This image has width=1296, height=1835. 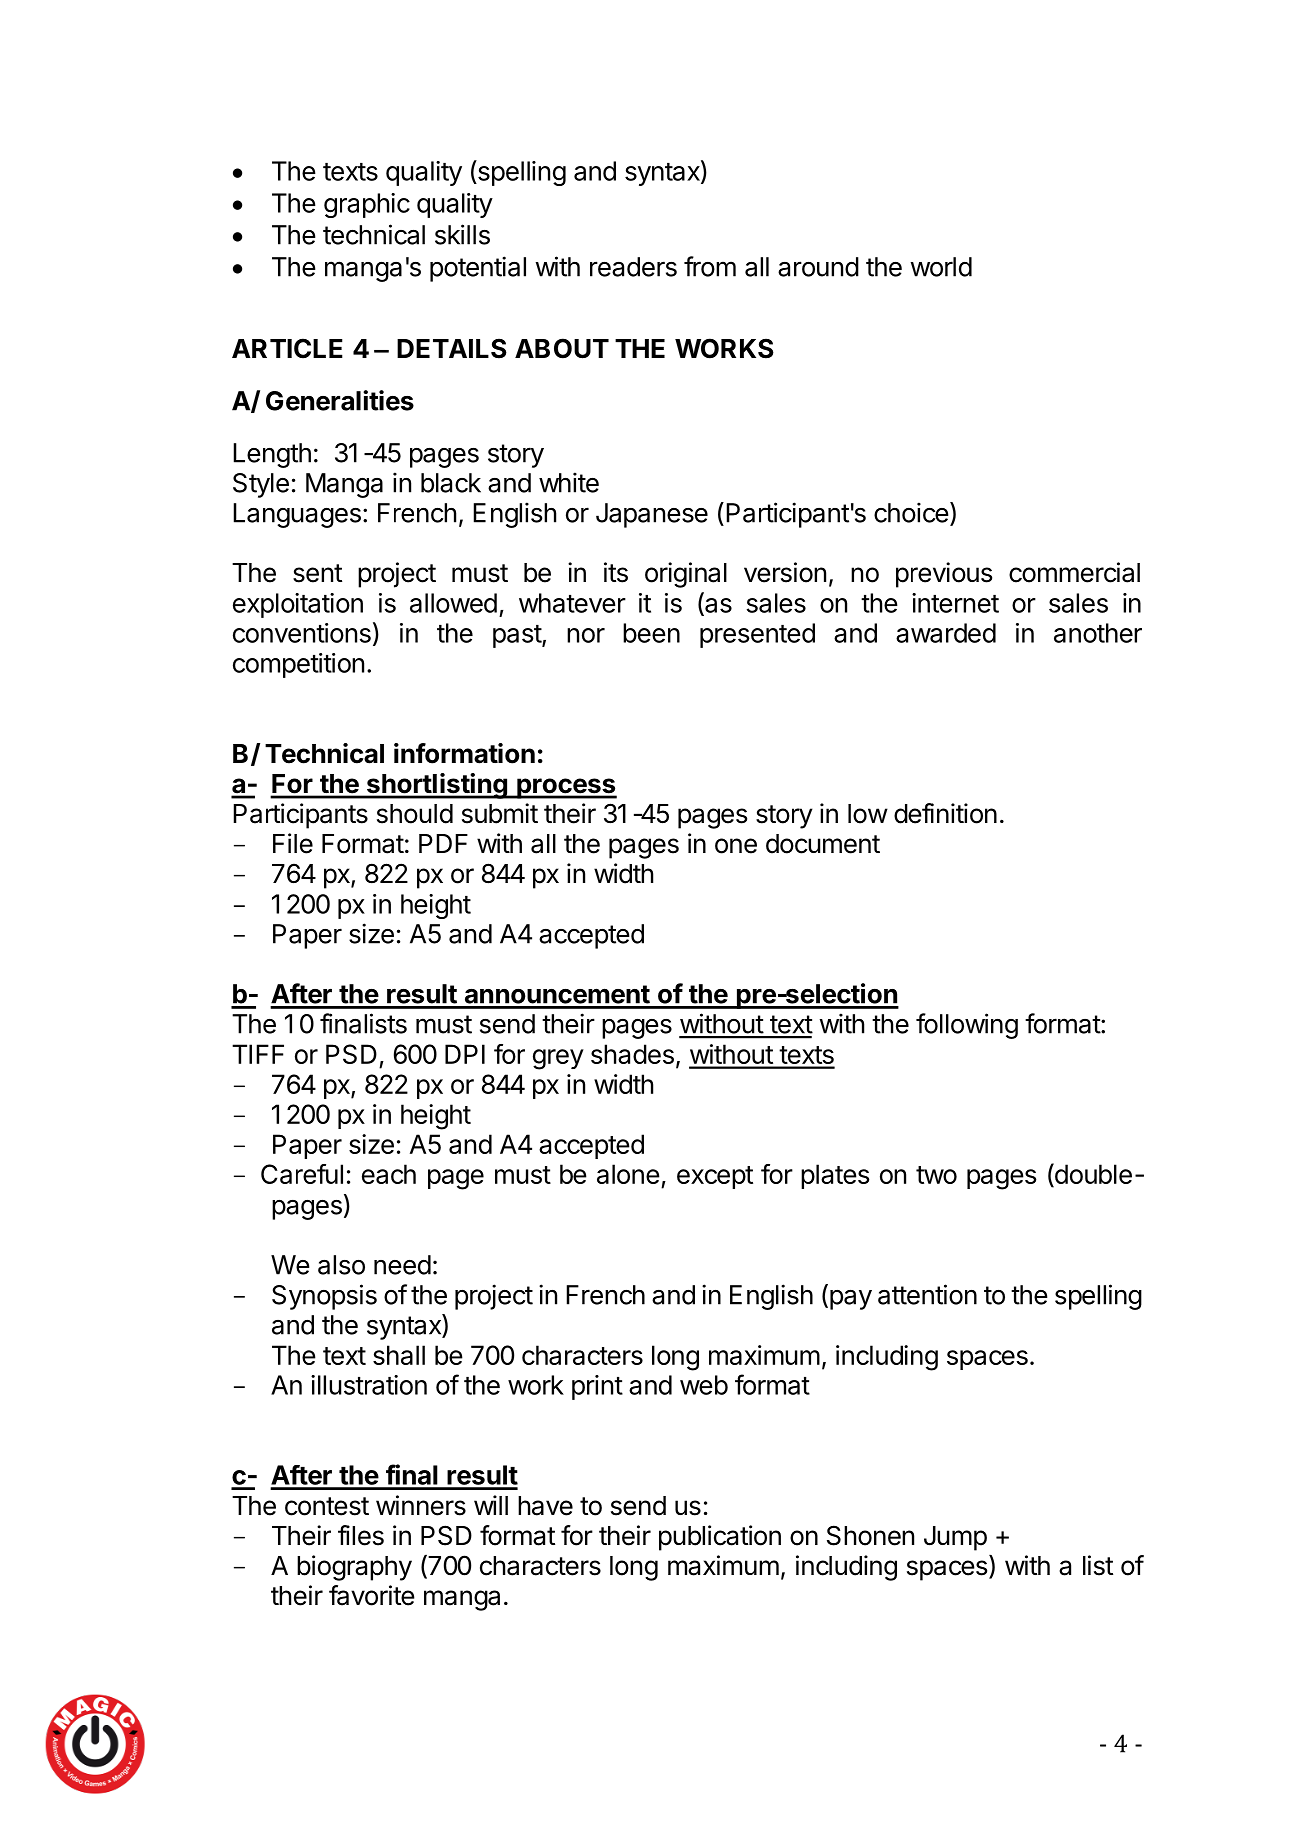 I want to click on each, so click(x=389, y=1174).
